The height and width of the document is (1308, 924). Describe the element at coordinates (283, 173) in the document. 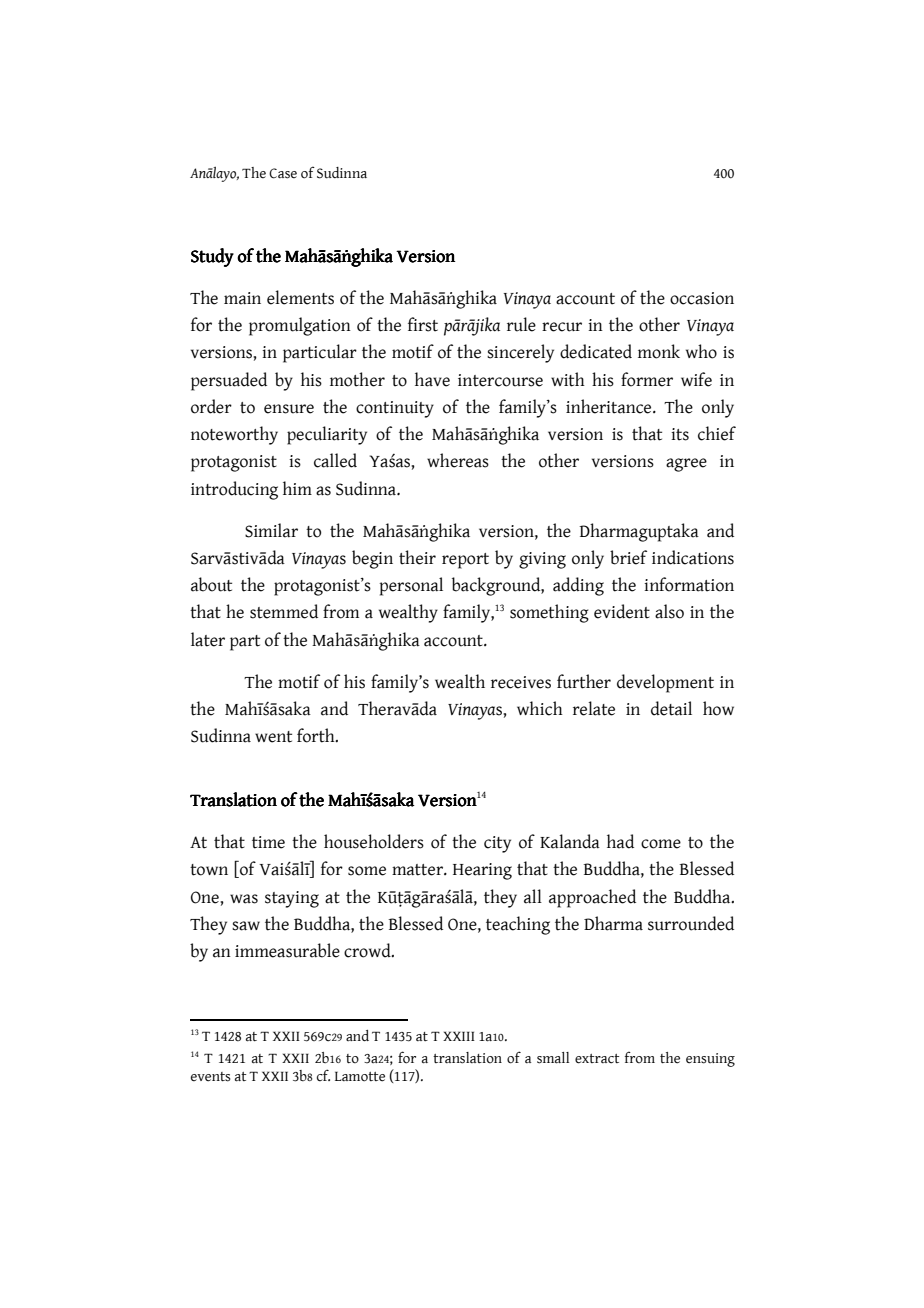

I see `Case` at that location.
